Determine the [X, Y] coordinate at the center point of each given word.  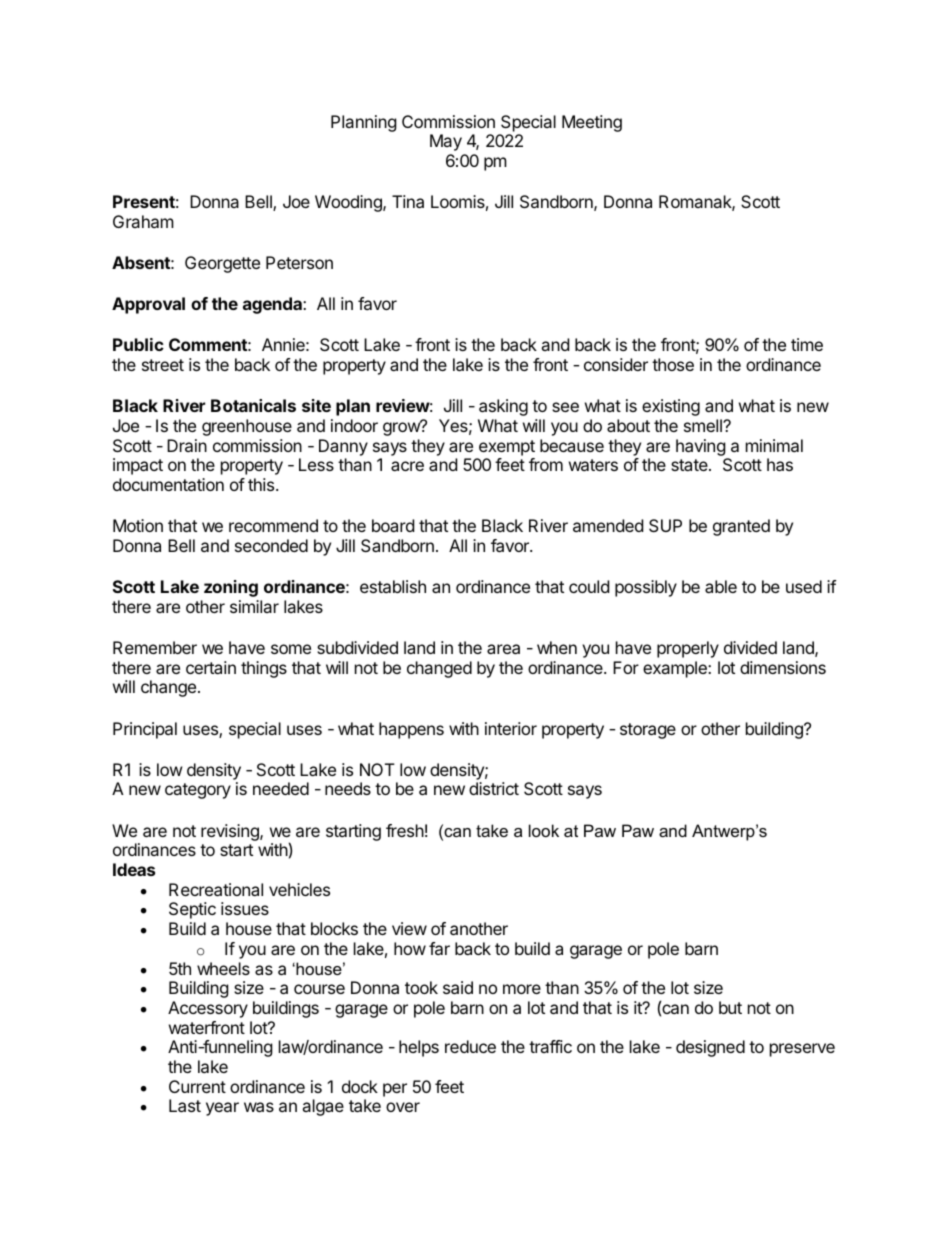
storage [648, 731]
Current [197, 1086]
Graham [143, 221]
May [446, 142]
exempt [507, 448]
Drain [187, 445]
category [198, 791]
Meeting [592, 123]
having [701, 447]
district [494, 788]
